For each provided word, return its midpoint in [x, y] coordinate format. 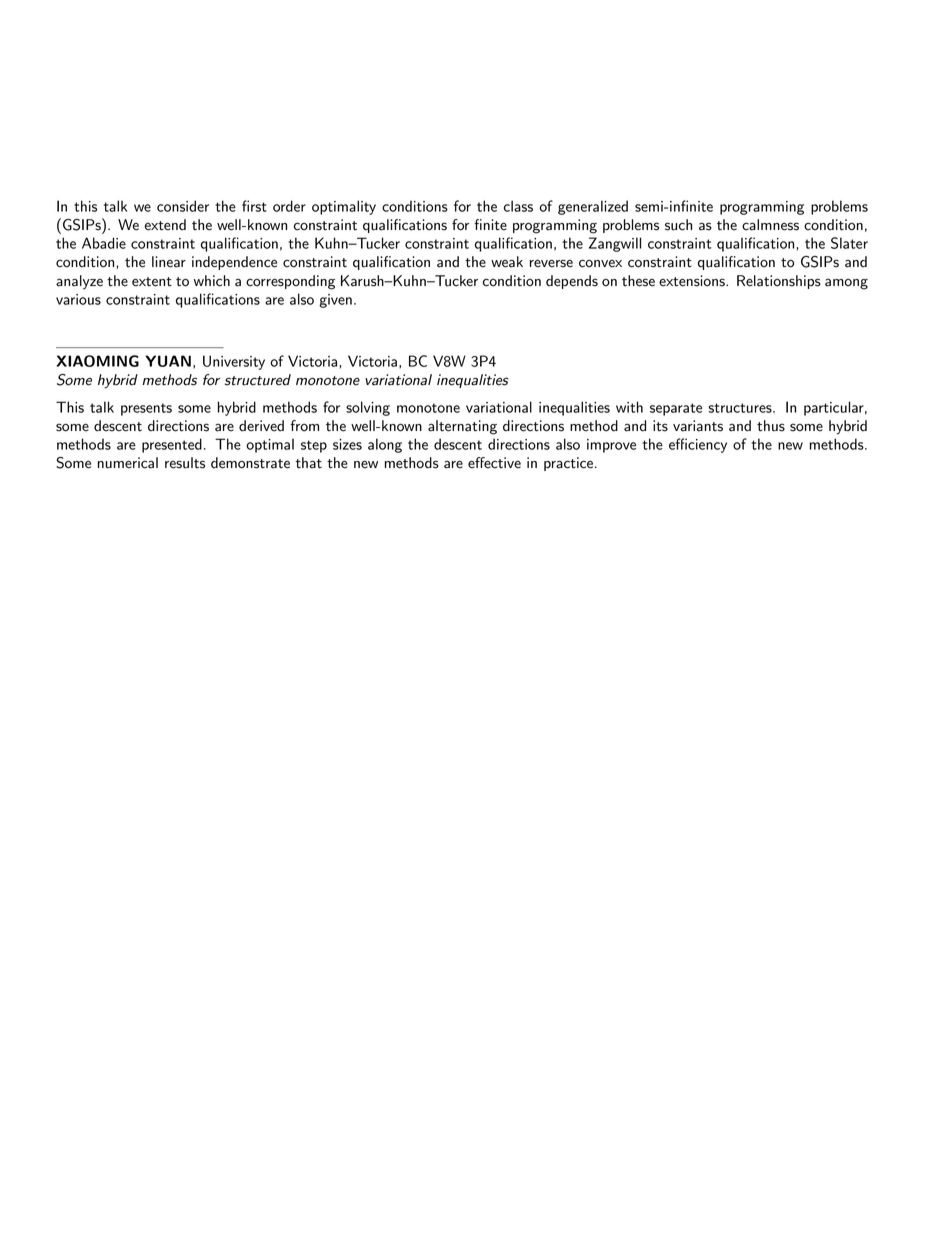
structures [741, 408]
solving [368, 408]
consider [183, 206]
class [518, 206]
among [846, 284]
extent [152, 282]
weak [507, 262]
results [185, 463]
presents [146, 409]
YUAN [168, 361]
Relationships [779, 282]
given [335, 301]
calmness [770, 225]
